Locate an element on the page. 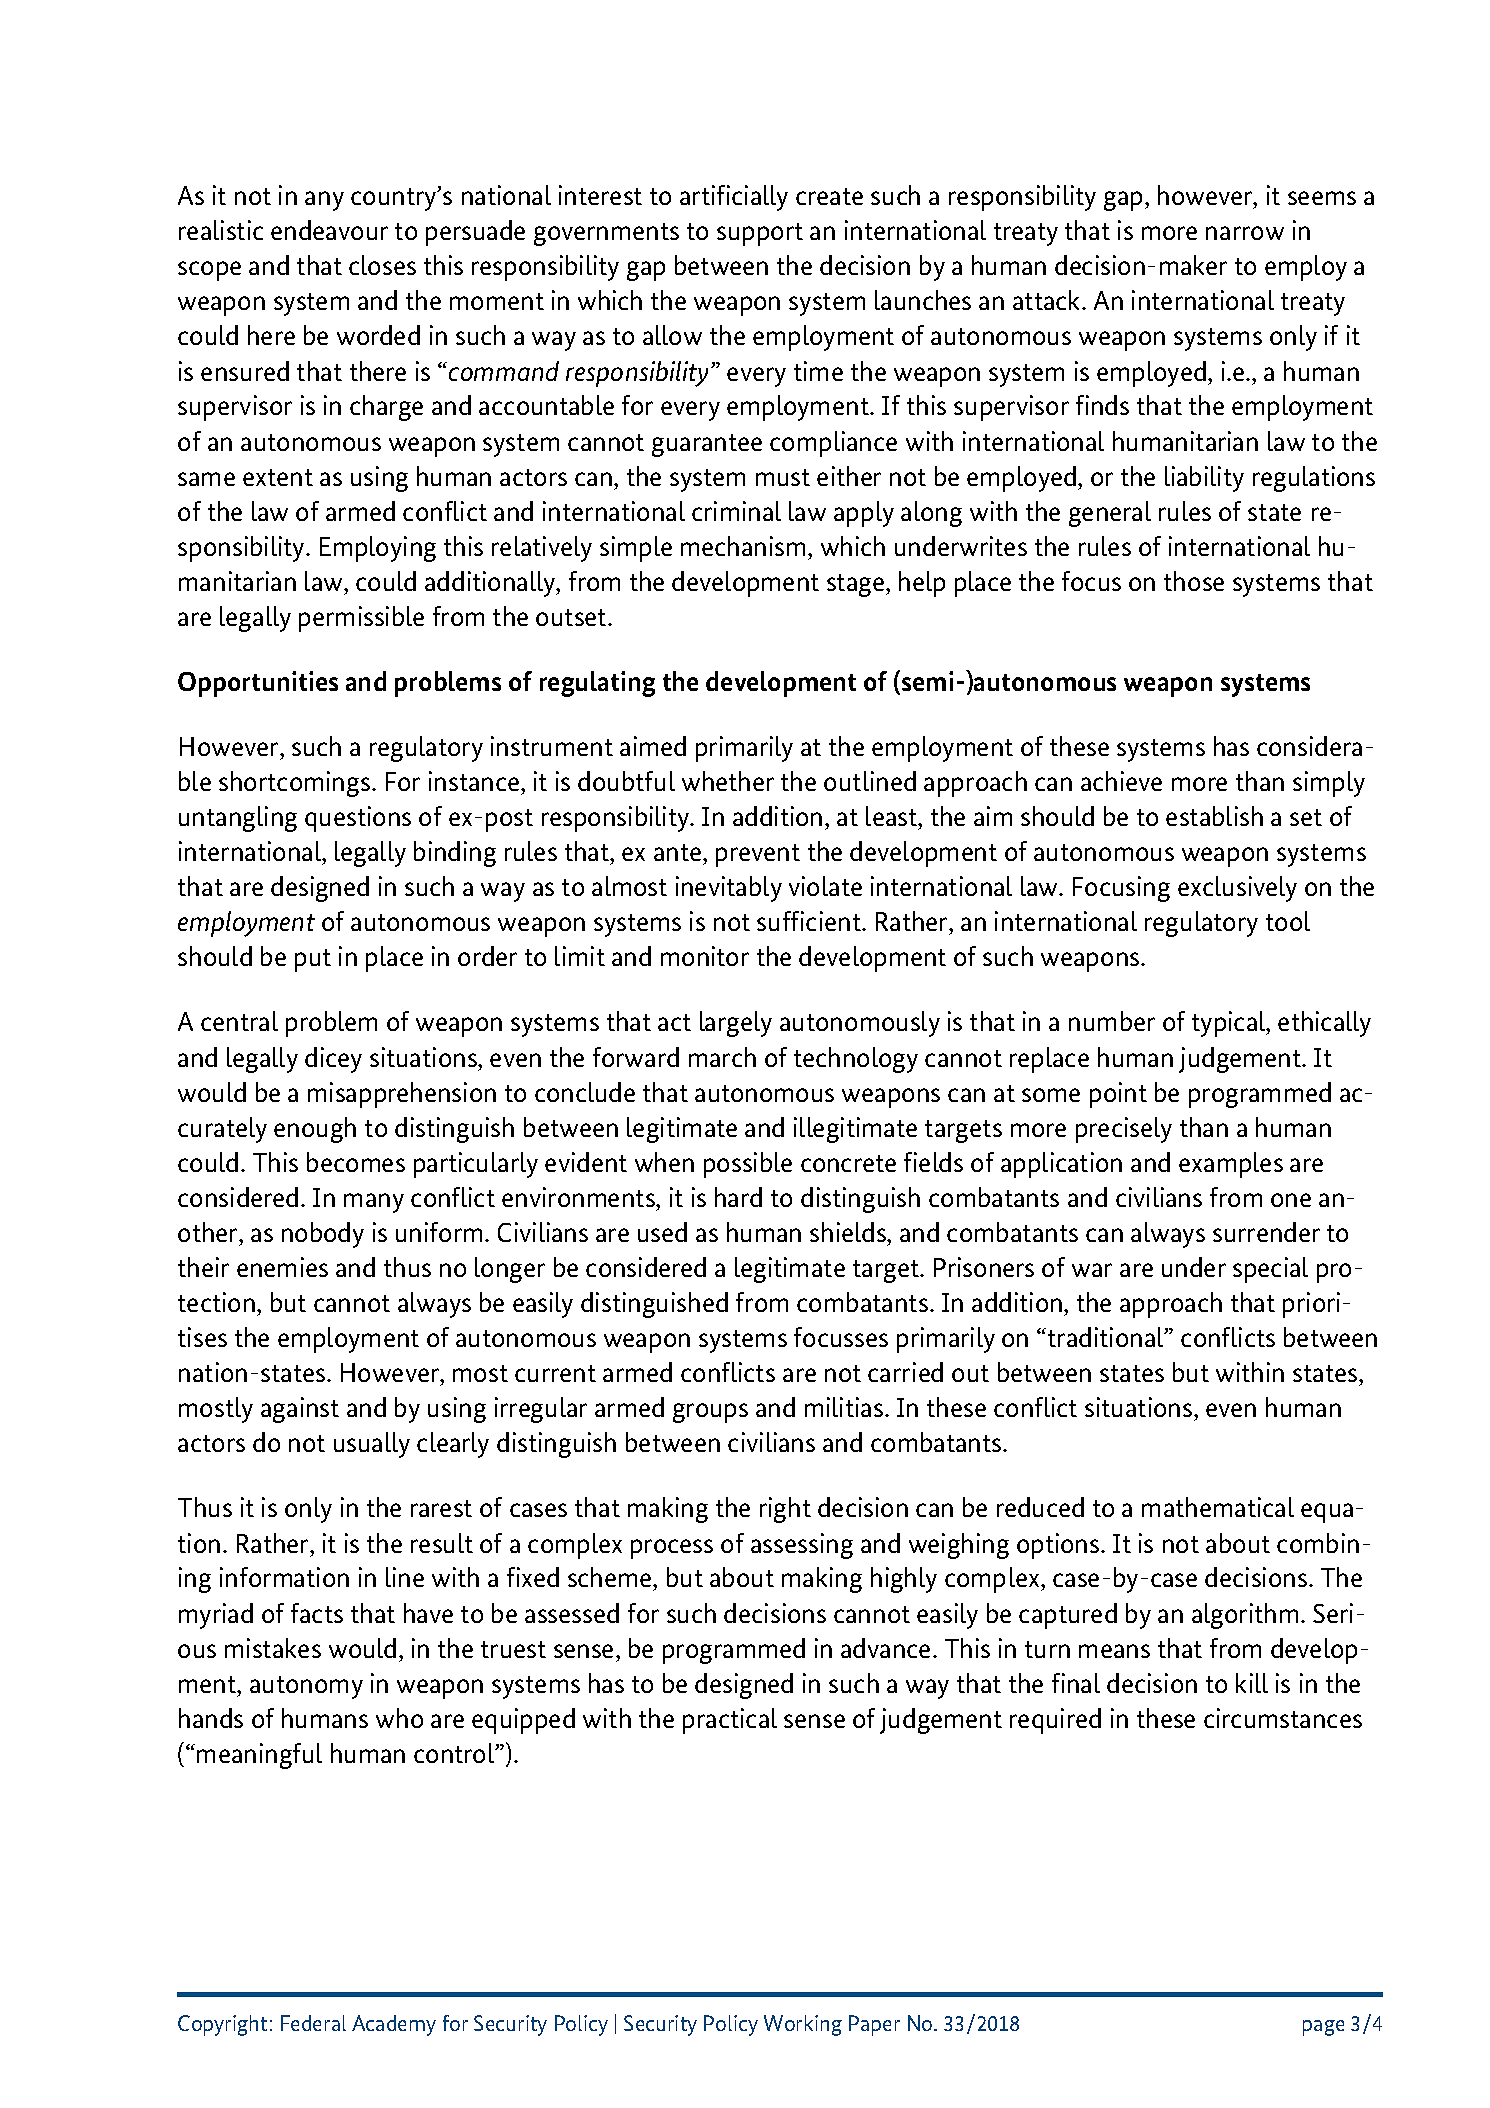 The width and height of the document is (1490, 2108). support is located at coordinates (760, 234).
